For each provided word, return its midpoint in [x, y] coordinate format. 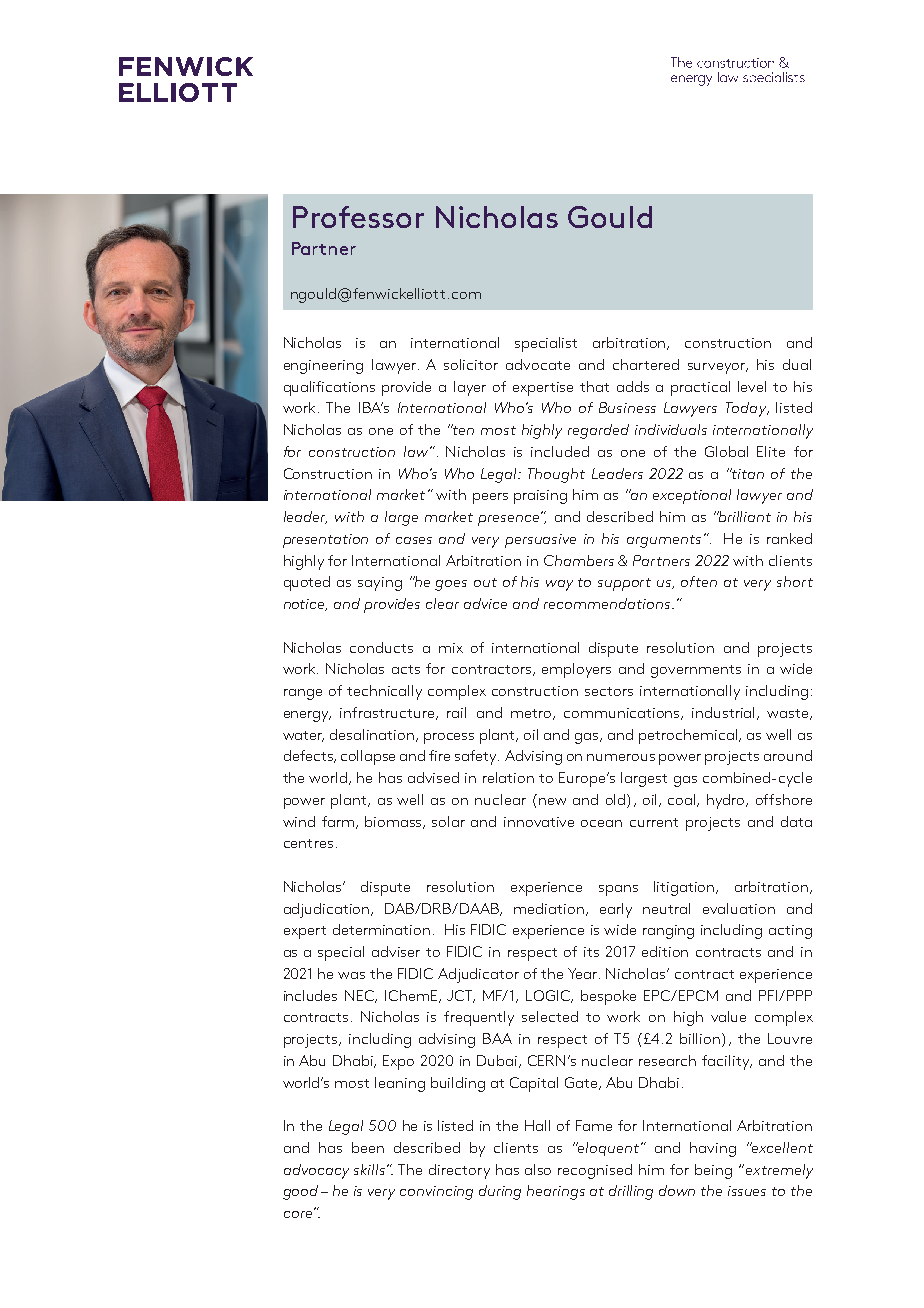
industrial [725, 713]
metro [532, 714]
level [752, 386]
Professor [358, 217]
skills [369, 1169]
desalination [373, 735]
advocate [538, 364]
